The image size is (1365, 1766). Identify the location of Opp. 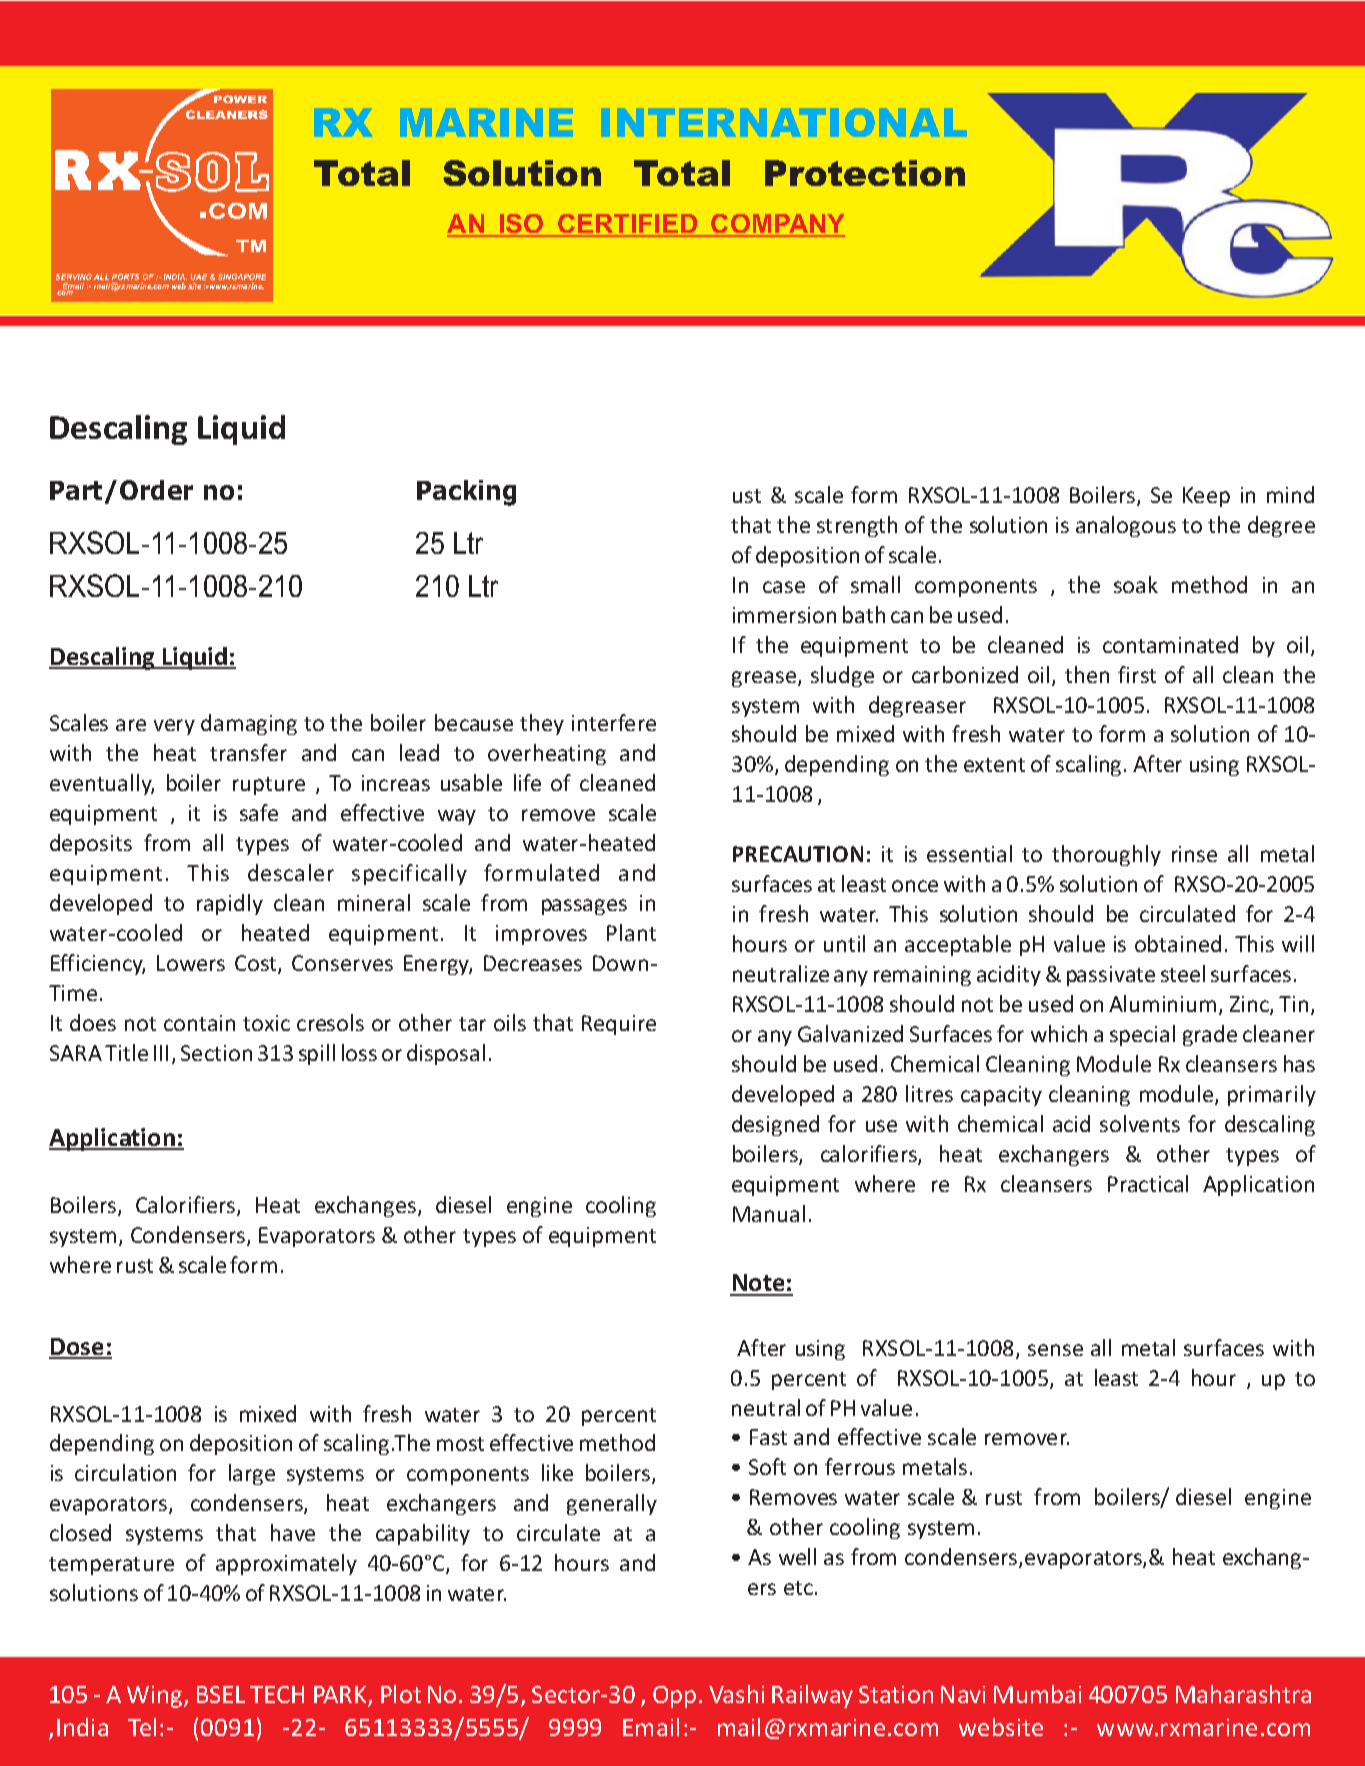
(674, 1697).
